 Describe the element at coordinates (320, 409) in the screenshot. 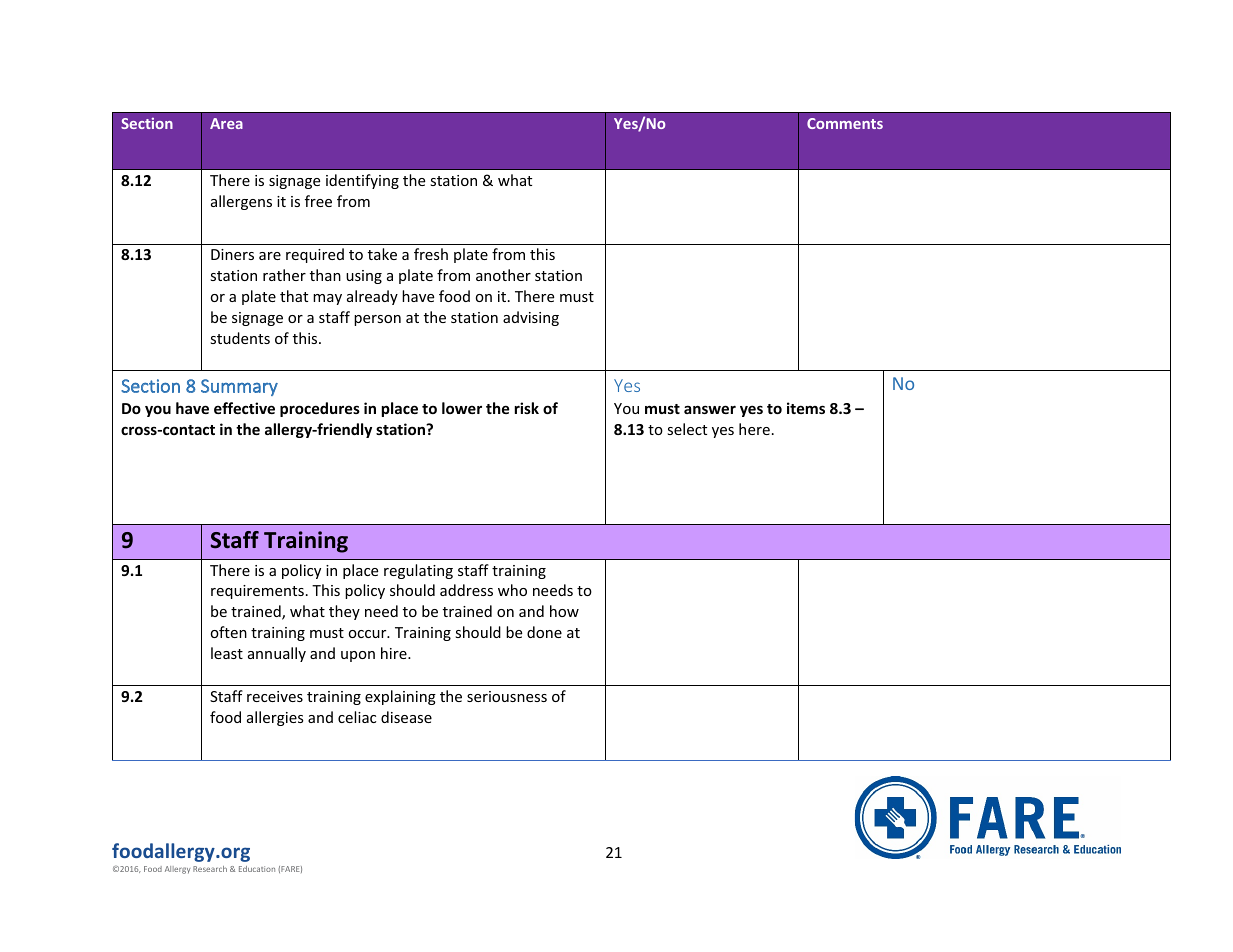

I see `procedures` at that location.
